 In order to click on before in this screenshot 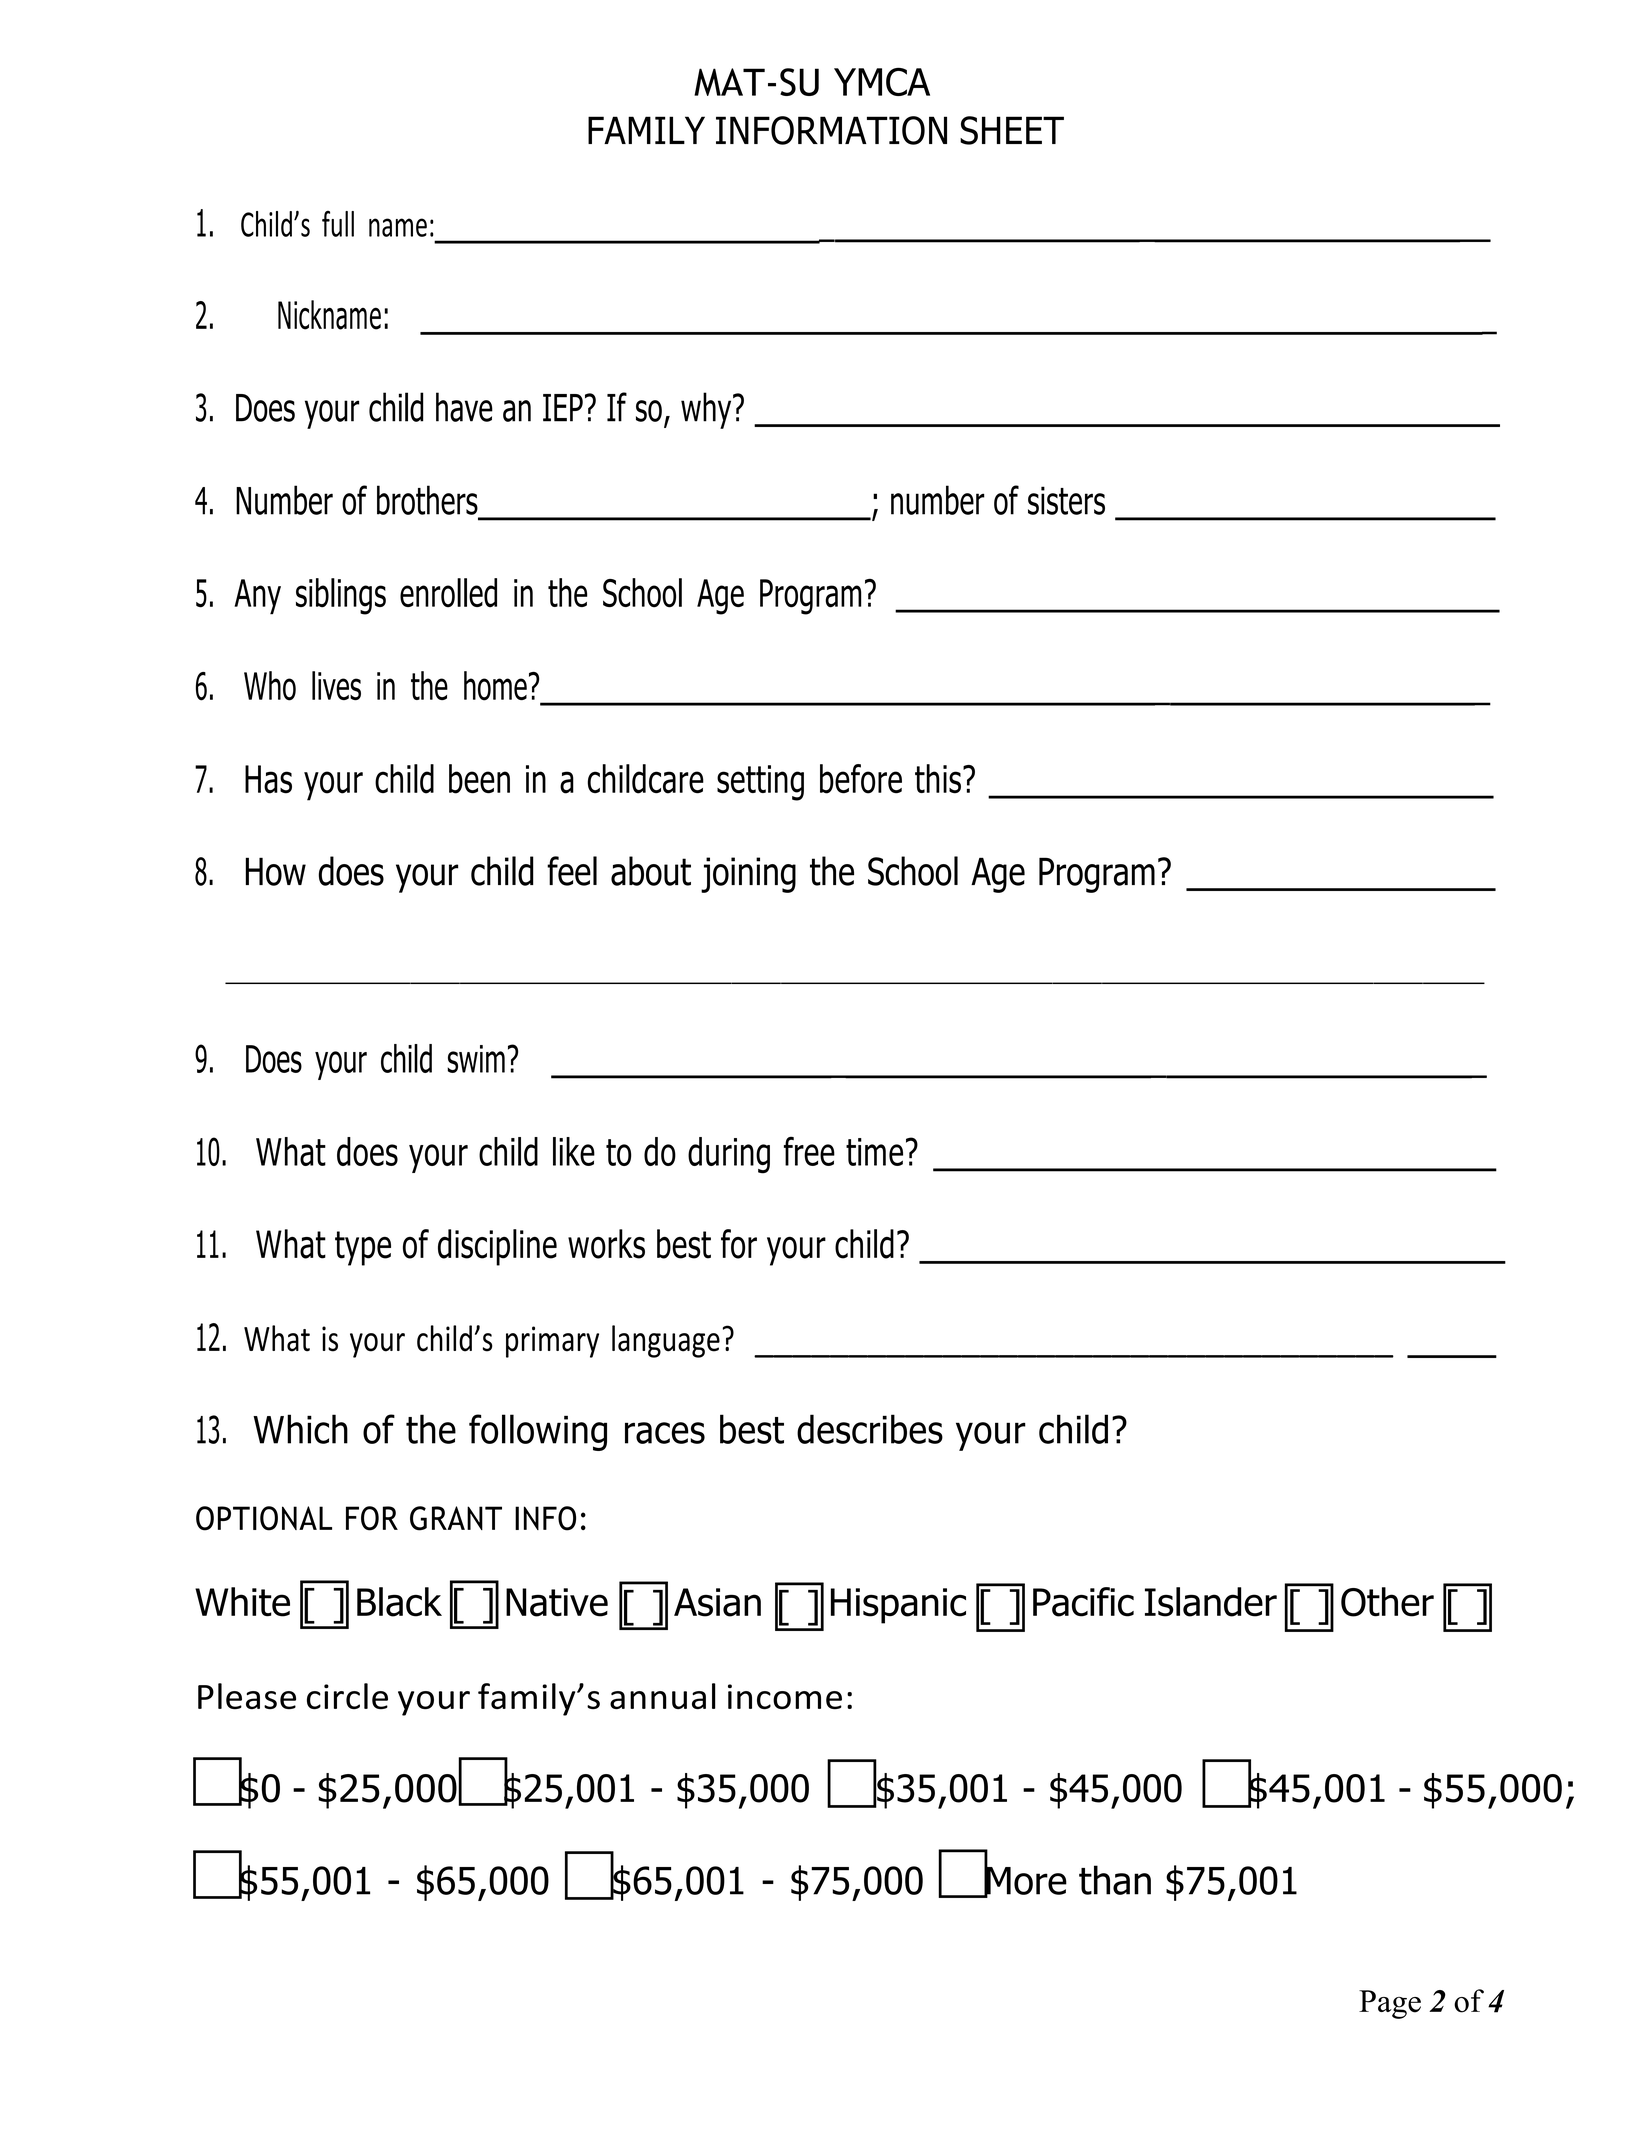, I will do `click(861, 779)`.
